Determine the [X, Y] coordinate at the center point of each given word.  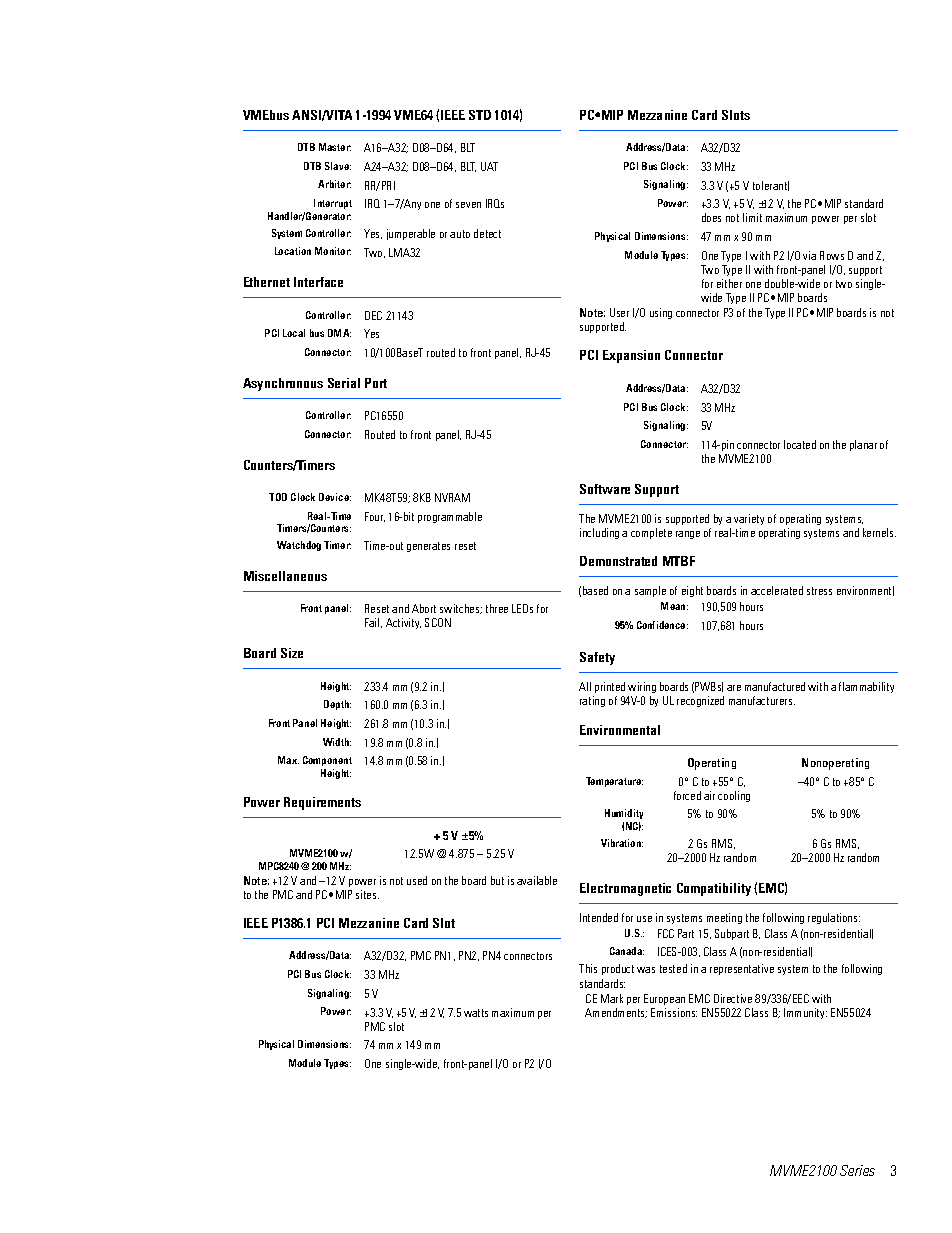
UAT [489, 166]
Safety [597, 658]
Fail [373, 623]
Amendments [616, 1013]
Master [335, 147]
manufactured [775, 686]
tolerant [771, 186]
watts [476, 1013]
